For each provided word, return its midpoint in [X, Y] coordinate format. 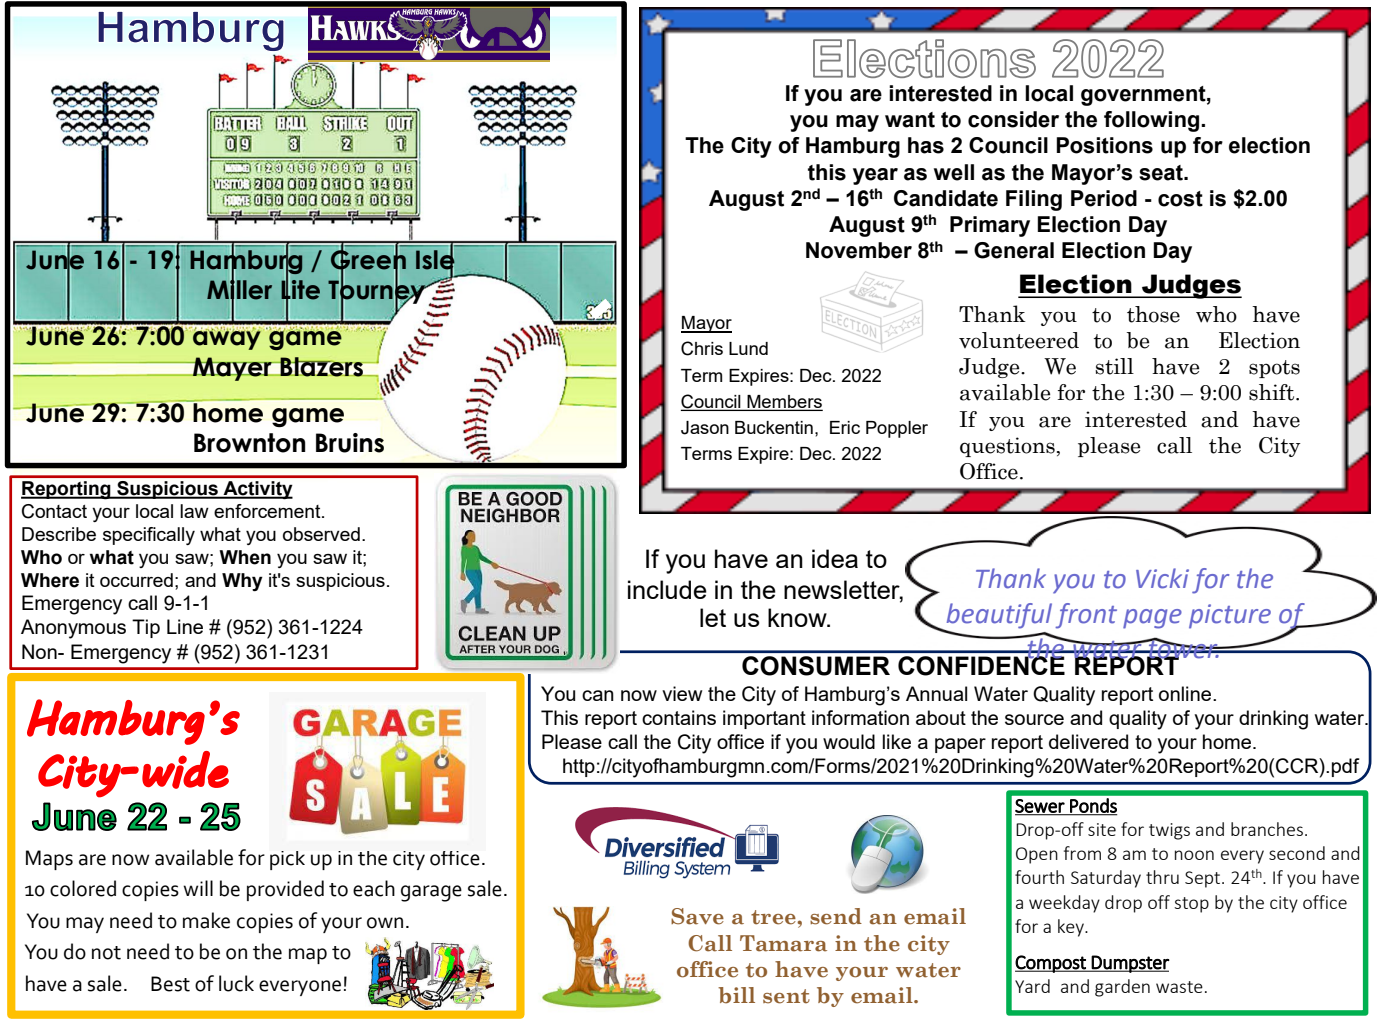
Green [368, 259]
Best [170, 984]
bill [736, 995]
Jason [705, 428]
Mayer [232, 369]
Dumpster [1130, 964]
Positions [1104, 145]
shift [1273, 392]
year [875, 176]
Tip [146, 628]
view [682, 693]
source [1034, 719]
